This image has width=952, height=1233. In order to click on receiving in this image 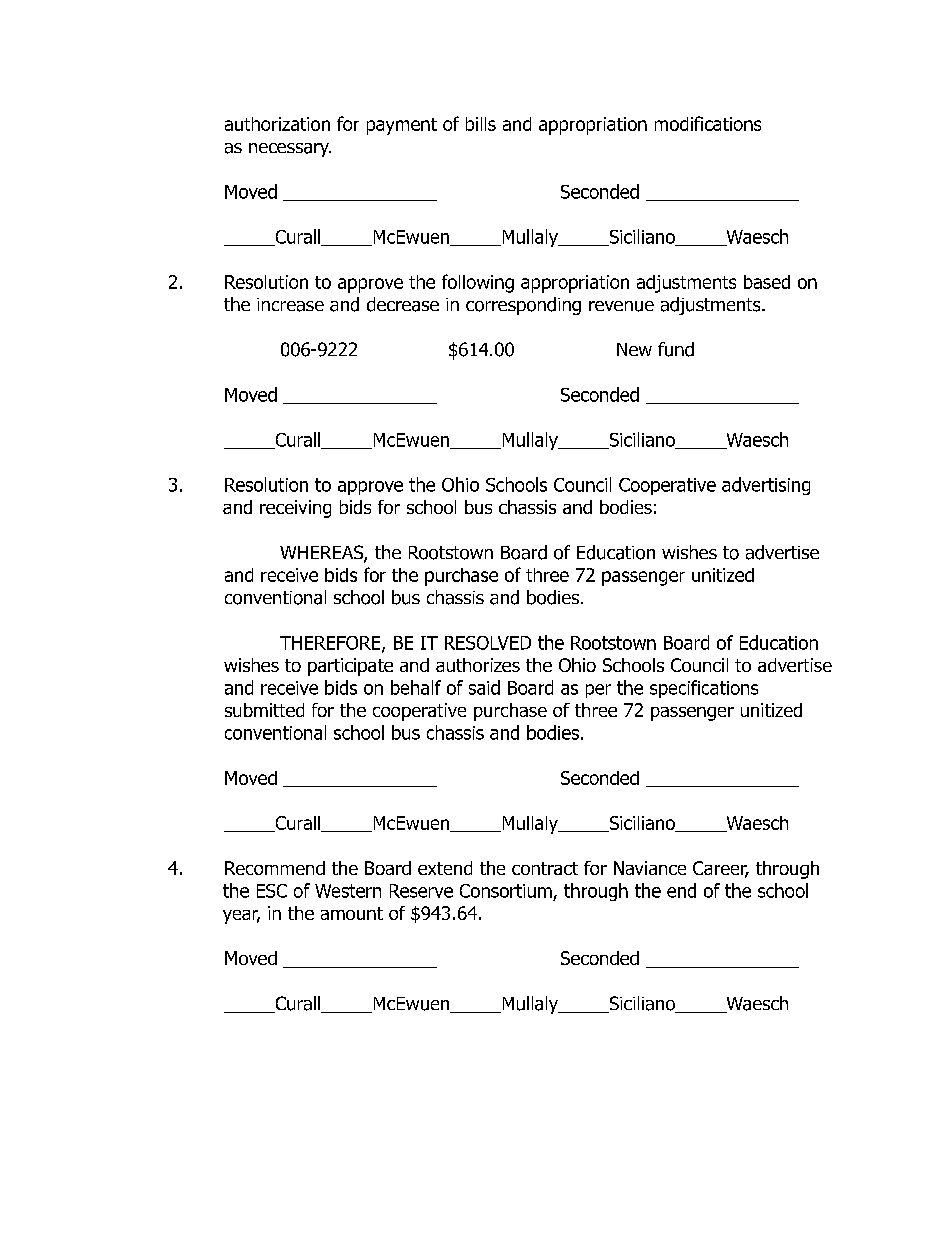, I will do `click(295, 509)`.
